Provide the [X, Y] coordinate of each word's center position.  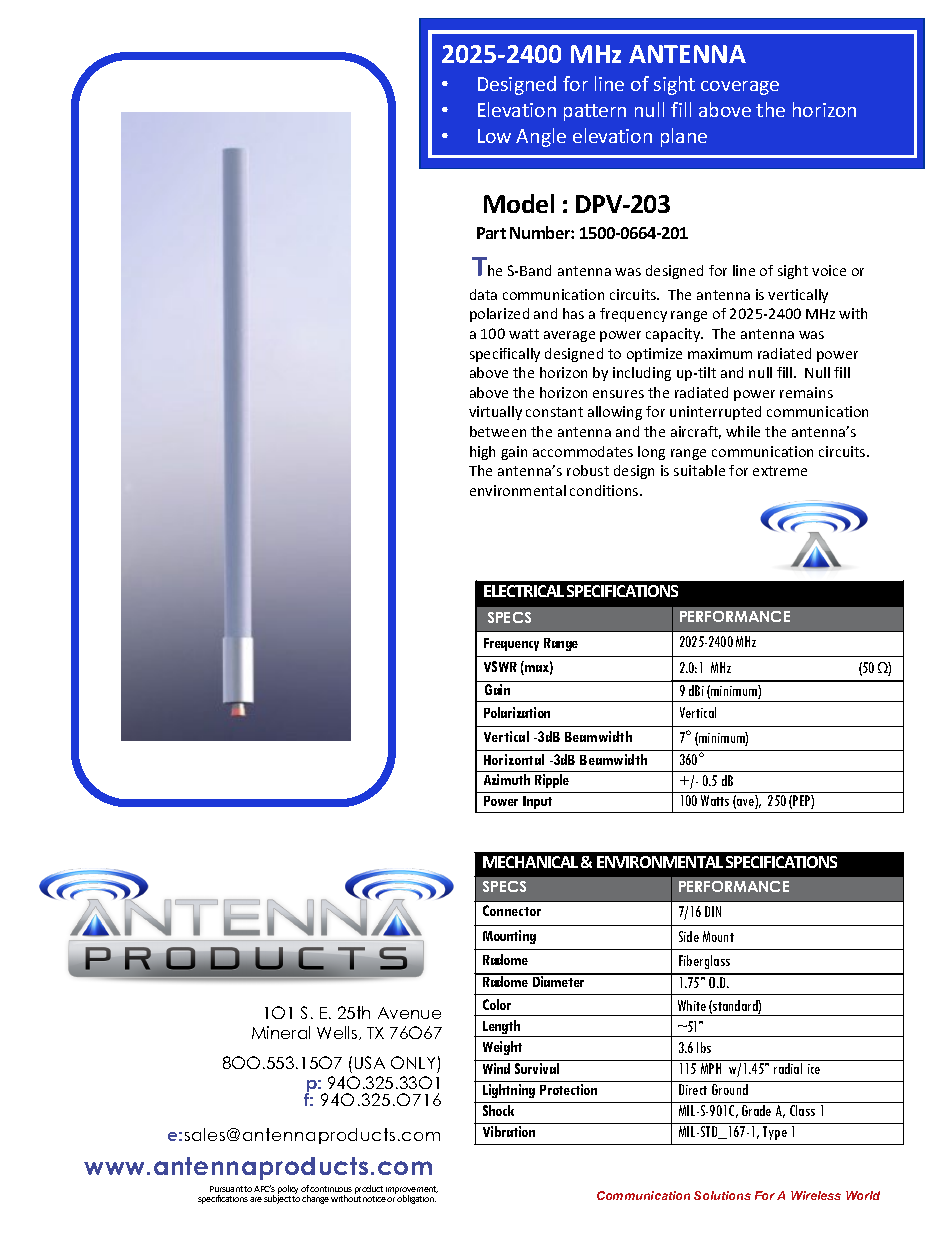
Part [491, 233]
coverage [740, 88]
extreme [780, 471]
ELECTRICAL [524, 591]
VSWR [500, 666]
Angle [541, 137]
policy [288, 1191]
